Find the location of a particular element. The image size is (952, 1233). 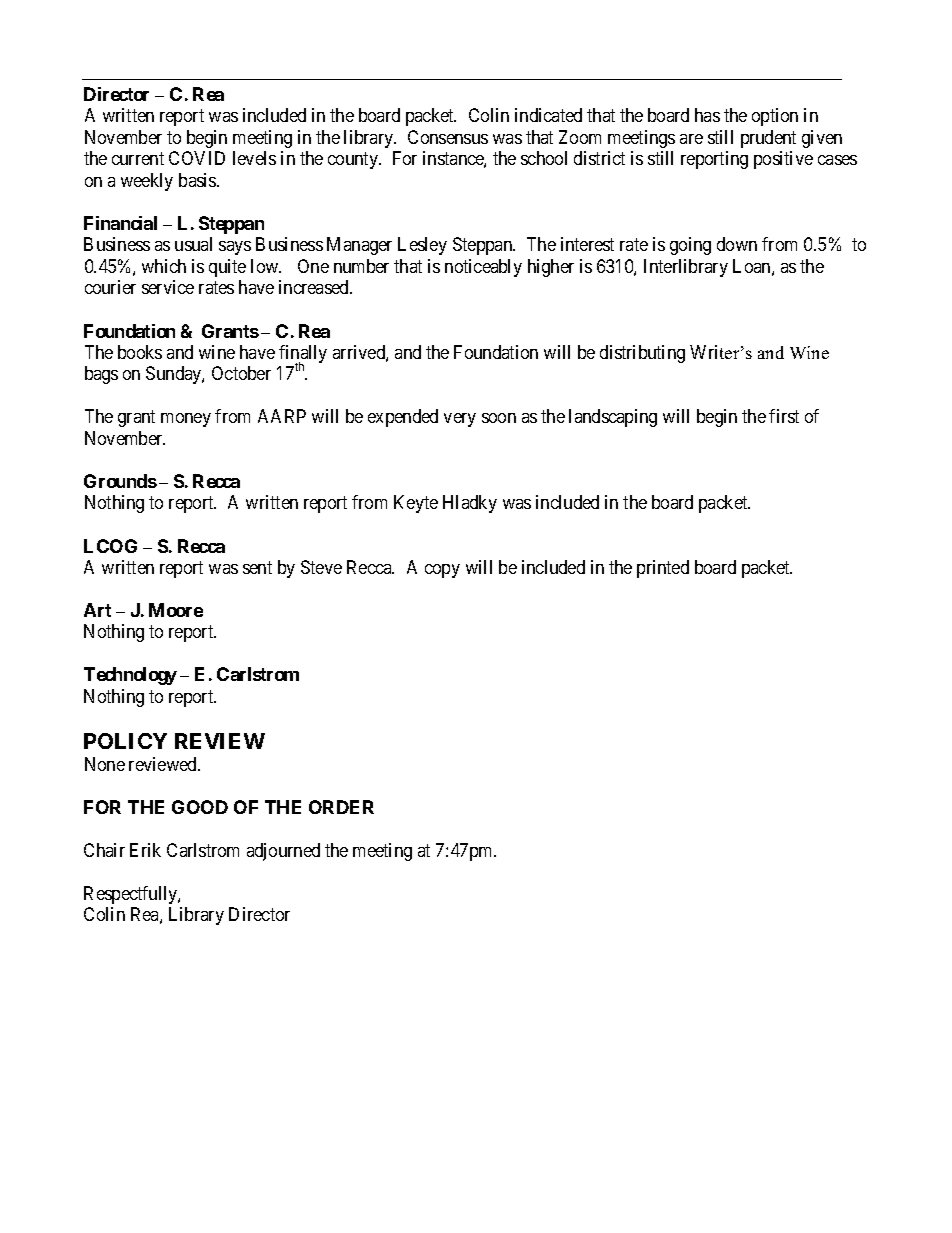

copy is located at coordinates (442, 571).
